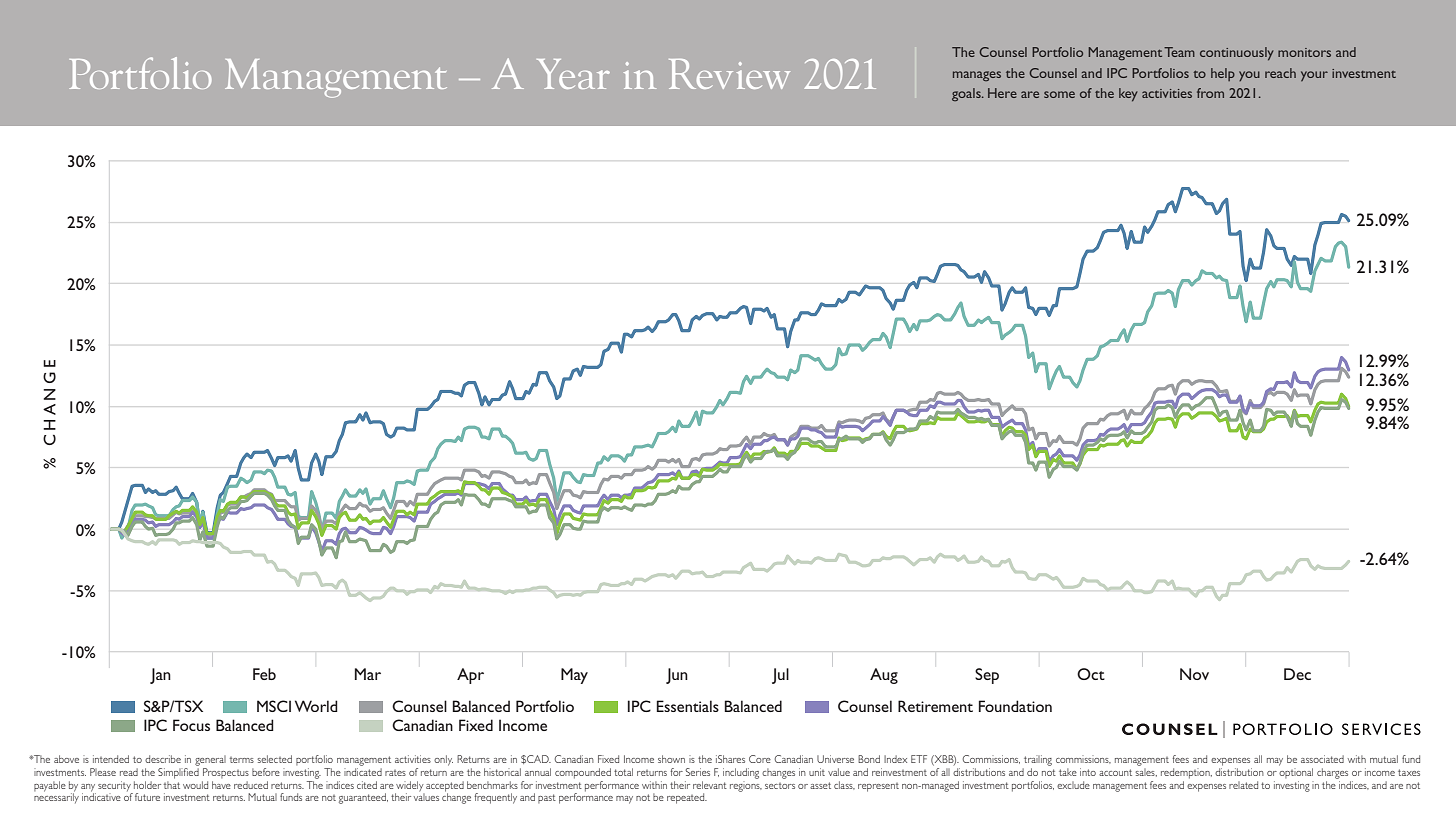 The image size is (1456, 819). What do you see at coordinates (1223, 74) in the document?
I see `help` at bounding box center [1223, 74].
